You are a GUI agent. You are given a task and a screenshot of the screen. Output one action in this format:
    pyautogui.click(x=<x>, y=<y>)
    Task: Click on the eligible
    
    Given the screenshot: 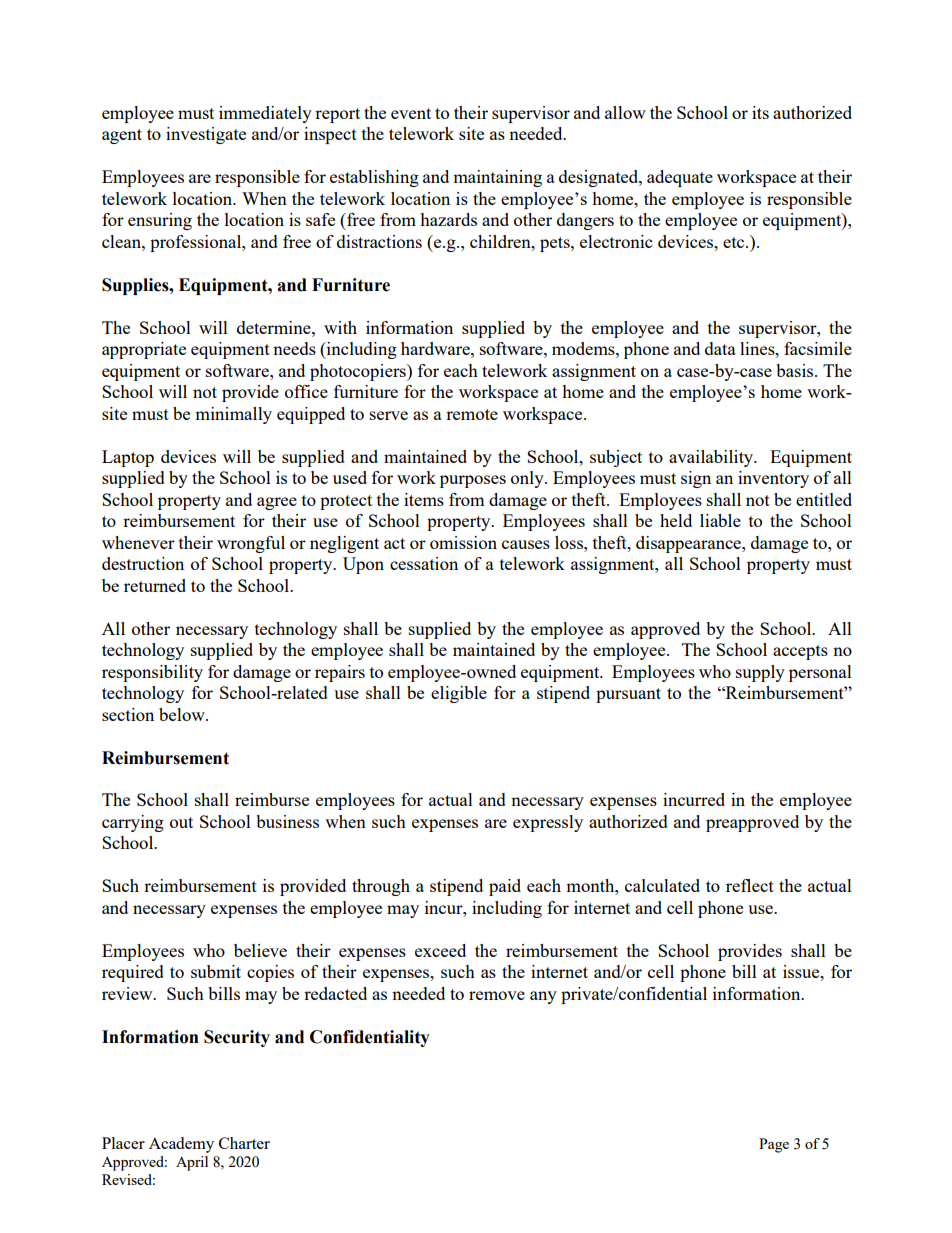 What is the action you would take?
    pyautogui.click(x=459, y=694)
